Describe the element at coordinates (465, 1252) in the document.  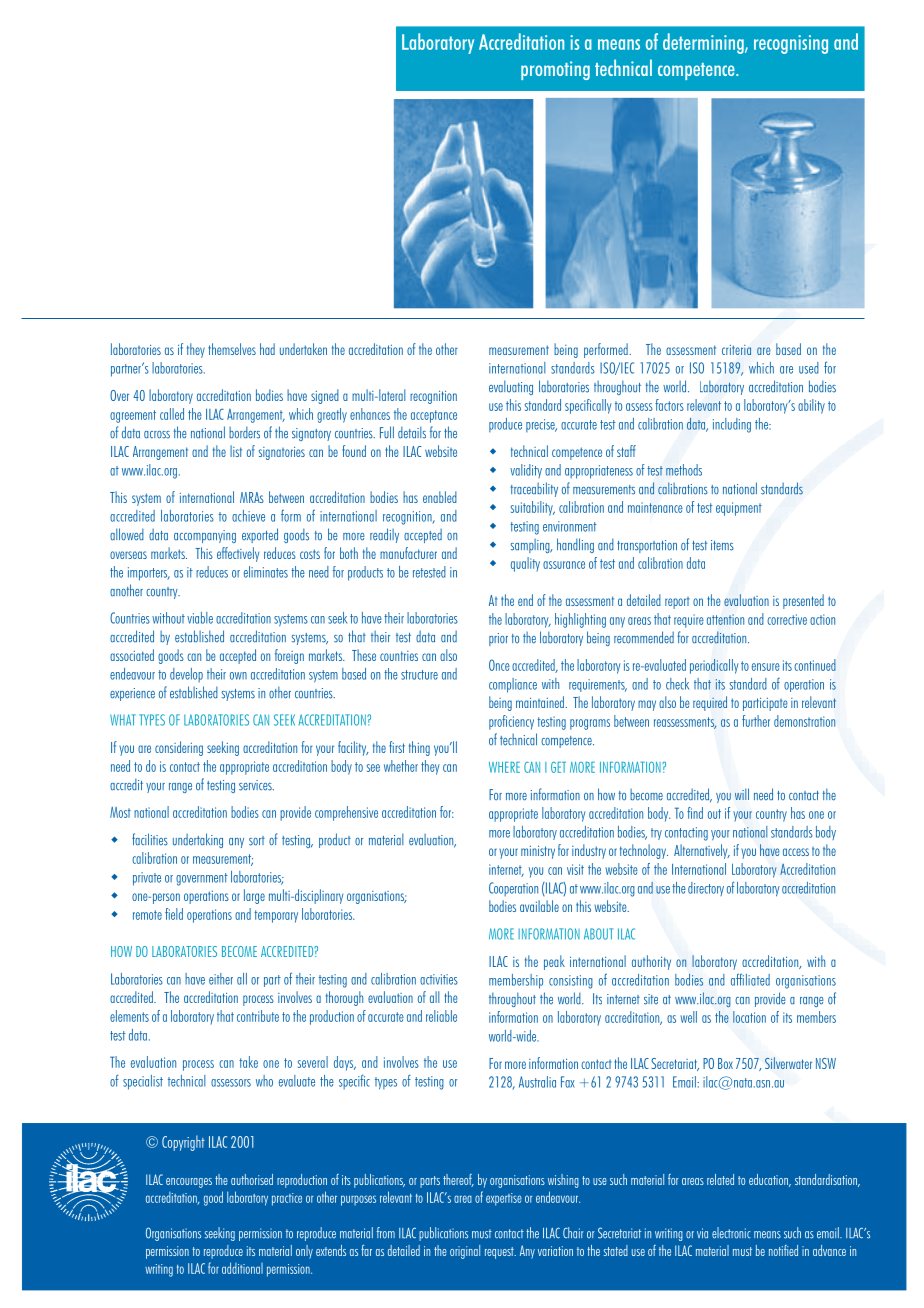
I see `original` at that location.
